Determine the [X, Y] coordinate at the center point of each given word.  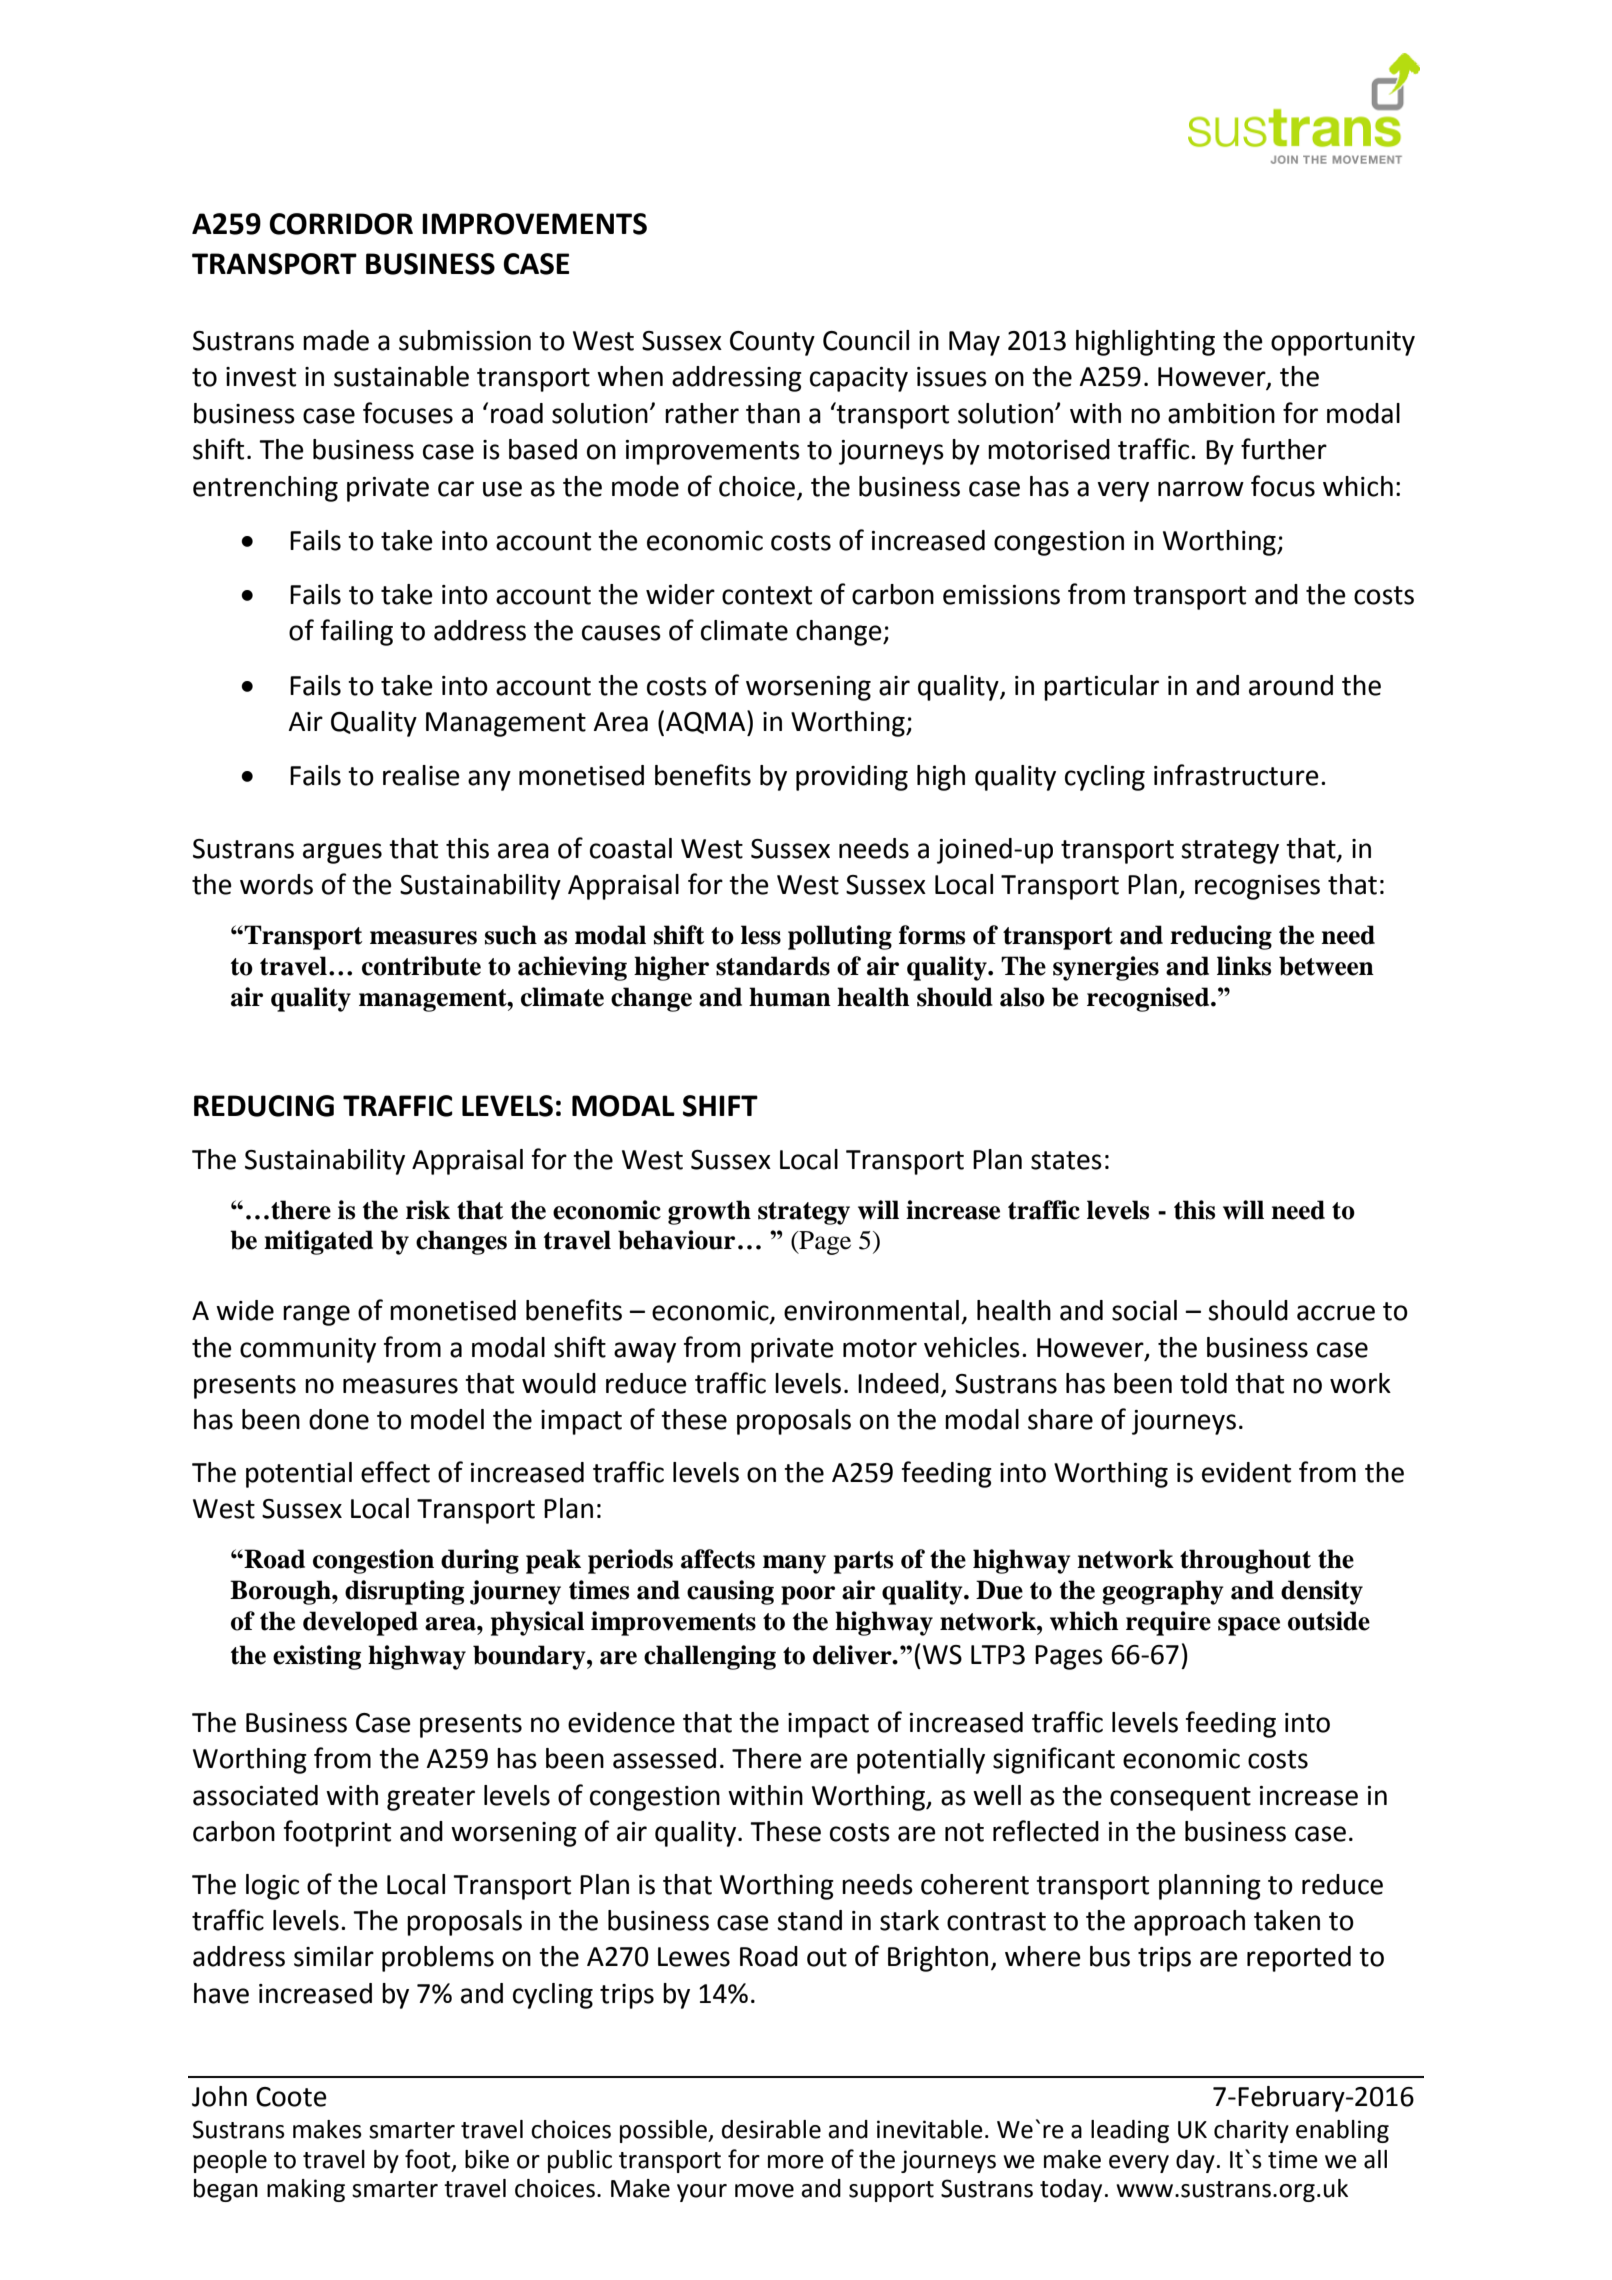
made [336, 340]
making [306, 2190]
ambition [1221, 413]
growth [709, 1212]
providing [852, 778]
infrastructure [1236, 775]
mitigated [318, 1242]
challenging [710, 1657]
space [1249, 1626]
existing [317, 1657]
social [1144, 1310]
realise [421, 775]
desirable [771, 2129]
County [772, 343]
